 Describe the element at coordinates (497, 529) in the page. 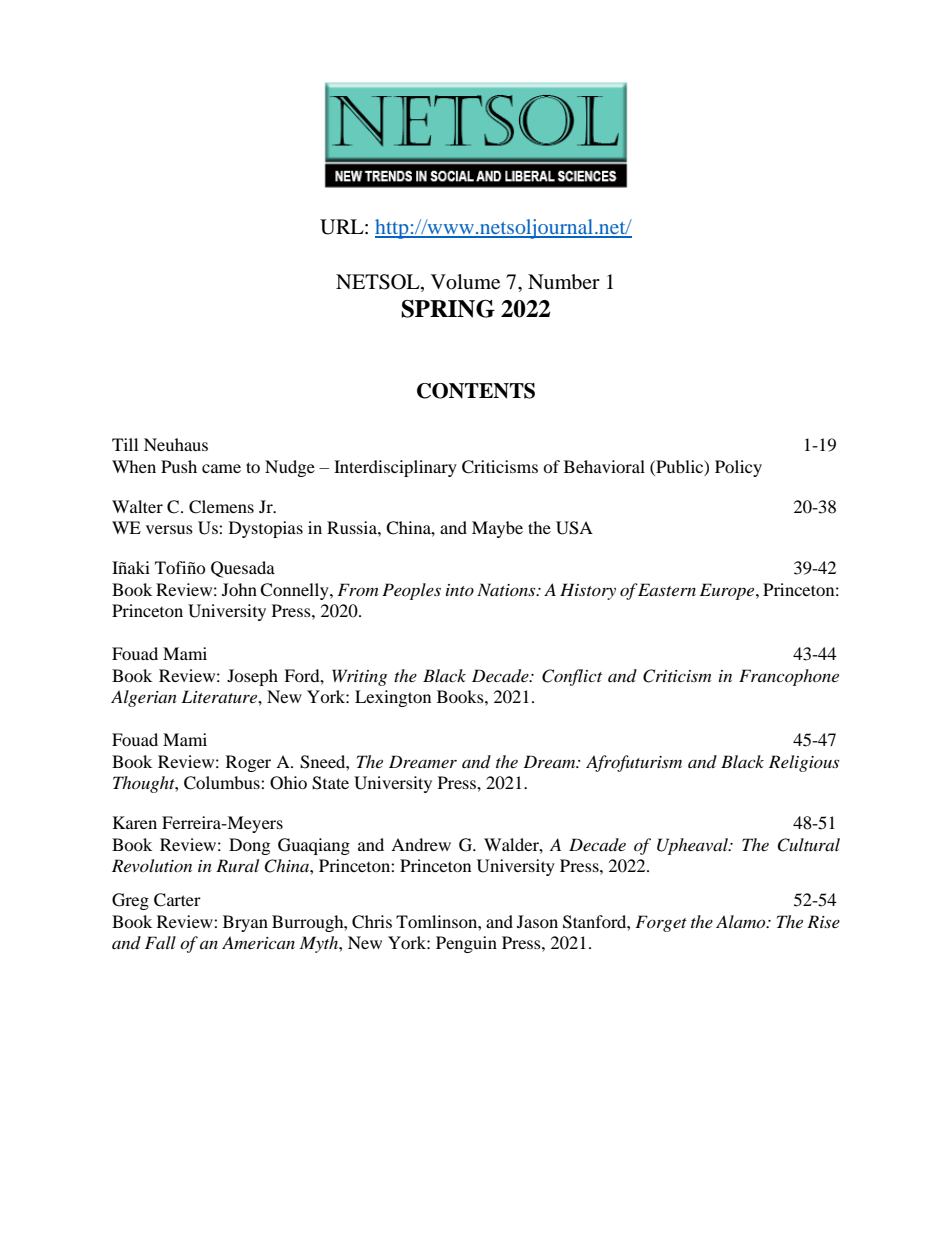

I see `Maybe` at that location.
